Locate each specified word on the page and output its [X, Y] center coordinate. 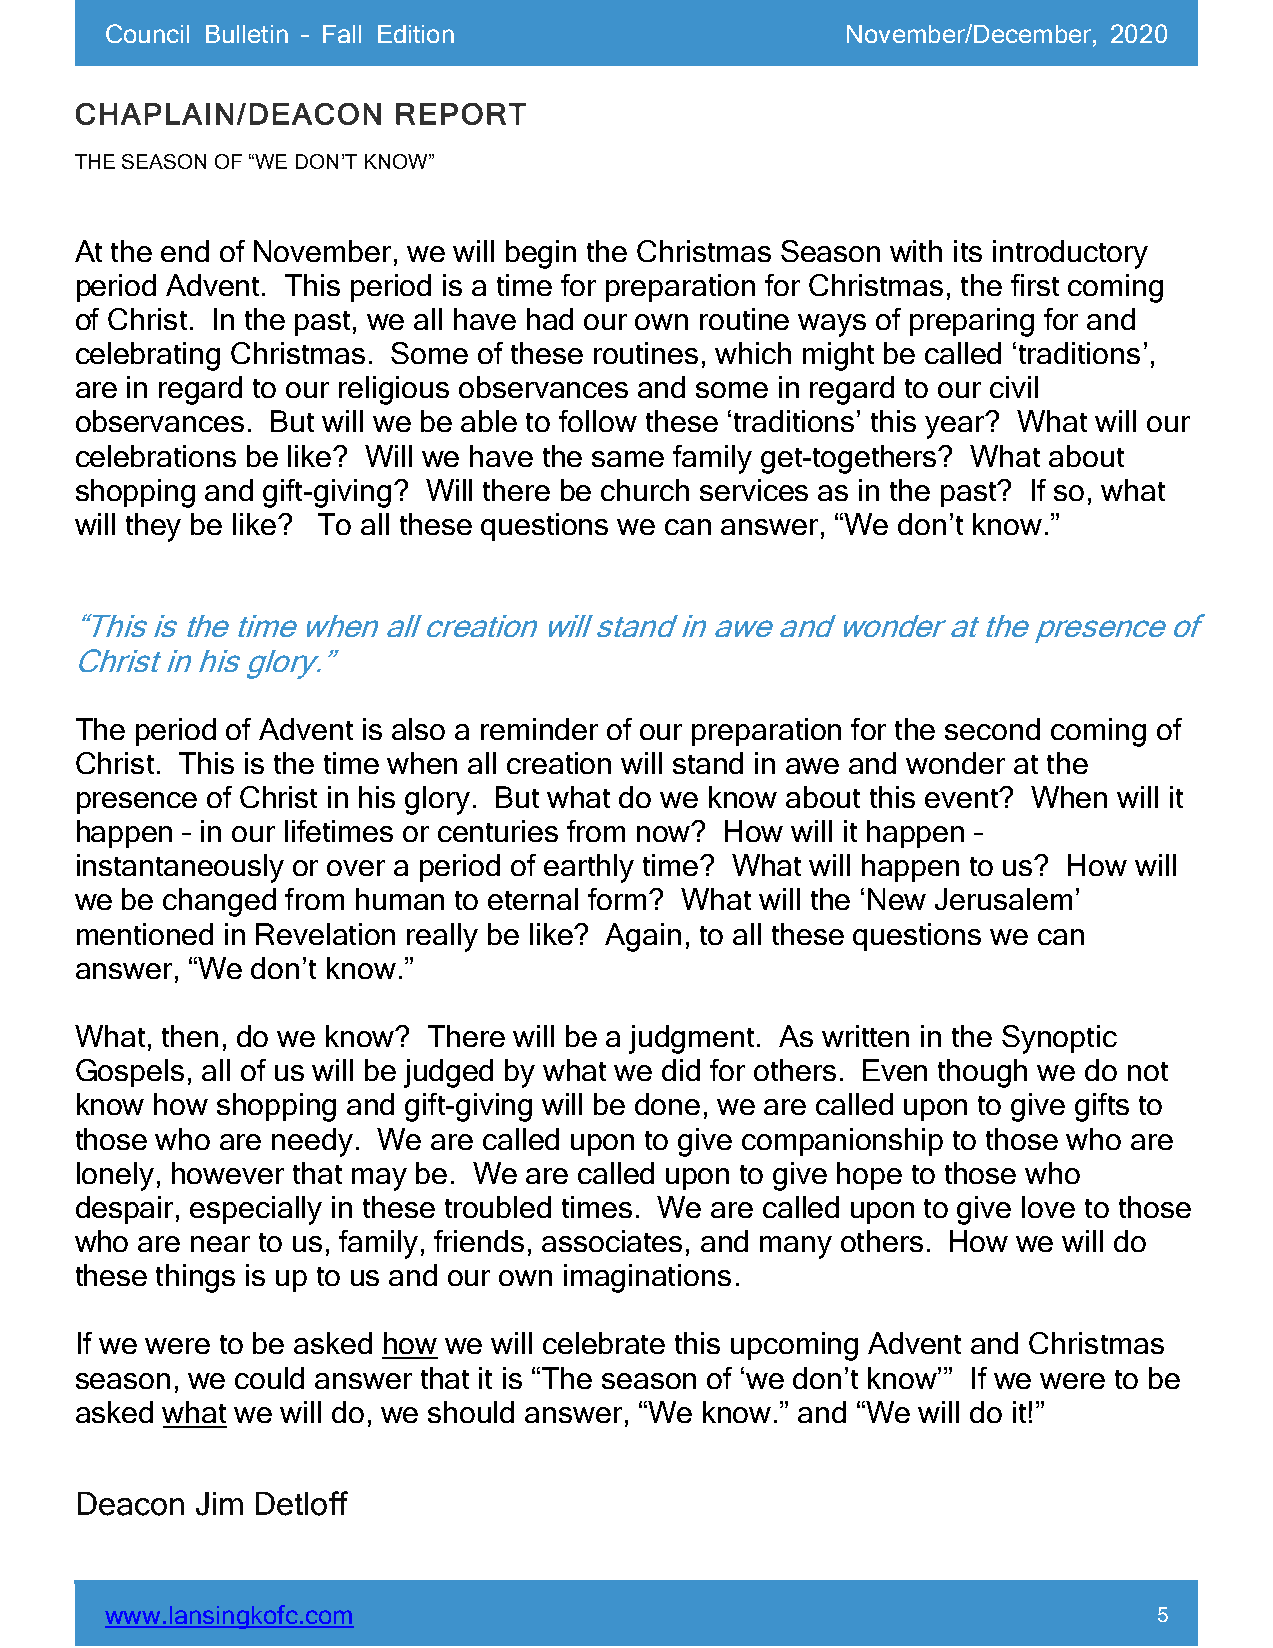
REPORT [461, 114]
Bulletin [247, 34]
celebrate [604, 1343]
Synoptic [1059, 1039]
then [190, 1036]
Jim [219, 1504]
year [956, 426]
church [645, 490]
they [153, 527]
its [968, 251]
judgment [691, 1039]
